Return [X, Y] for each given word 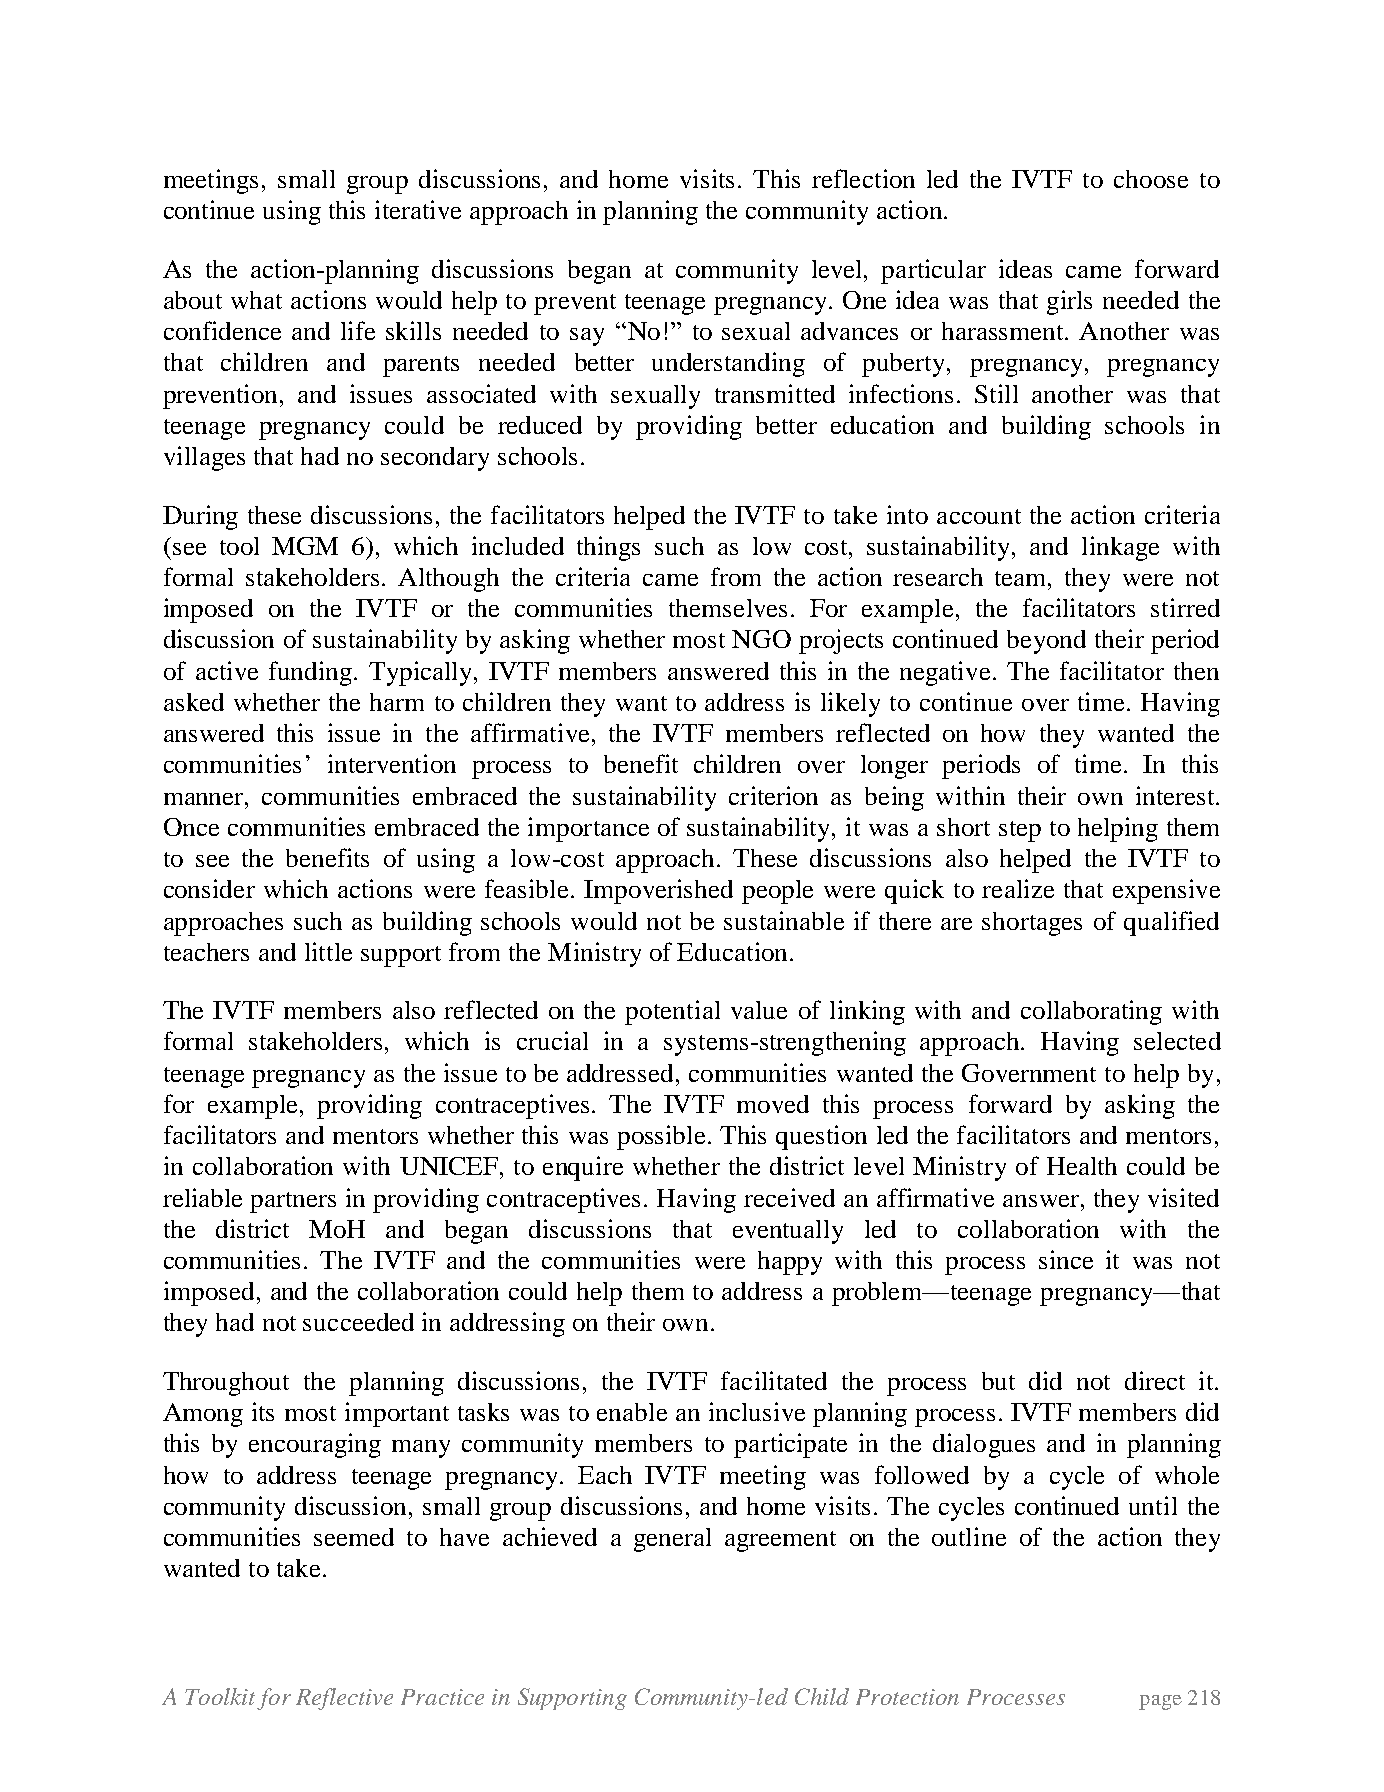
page [1160, 1702]
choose [1151, 179]
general [672, 1540]
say [587, 337]
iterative [418, 209]
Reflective [344, 1699]
